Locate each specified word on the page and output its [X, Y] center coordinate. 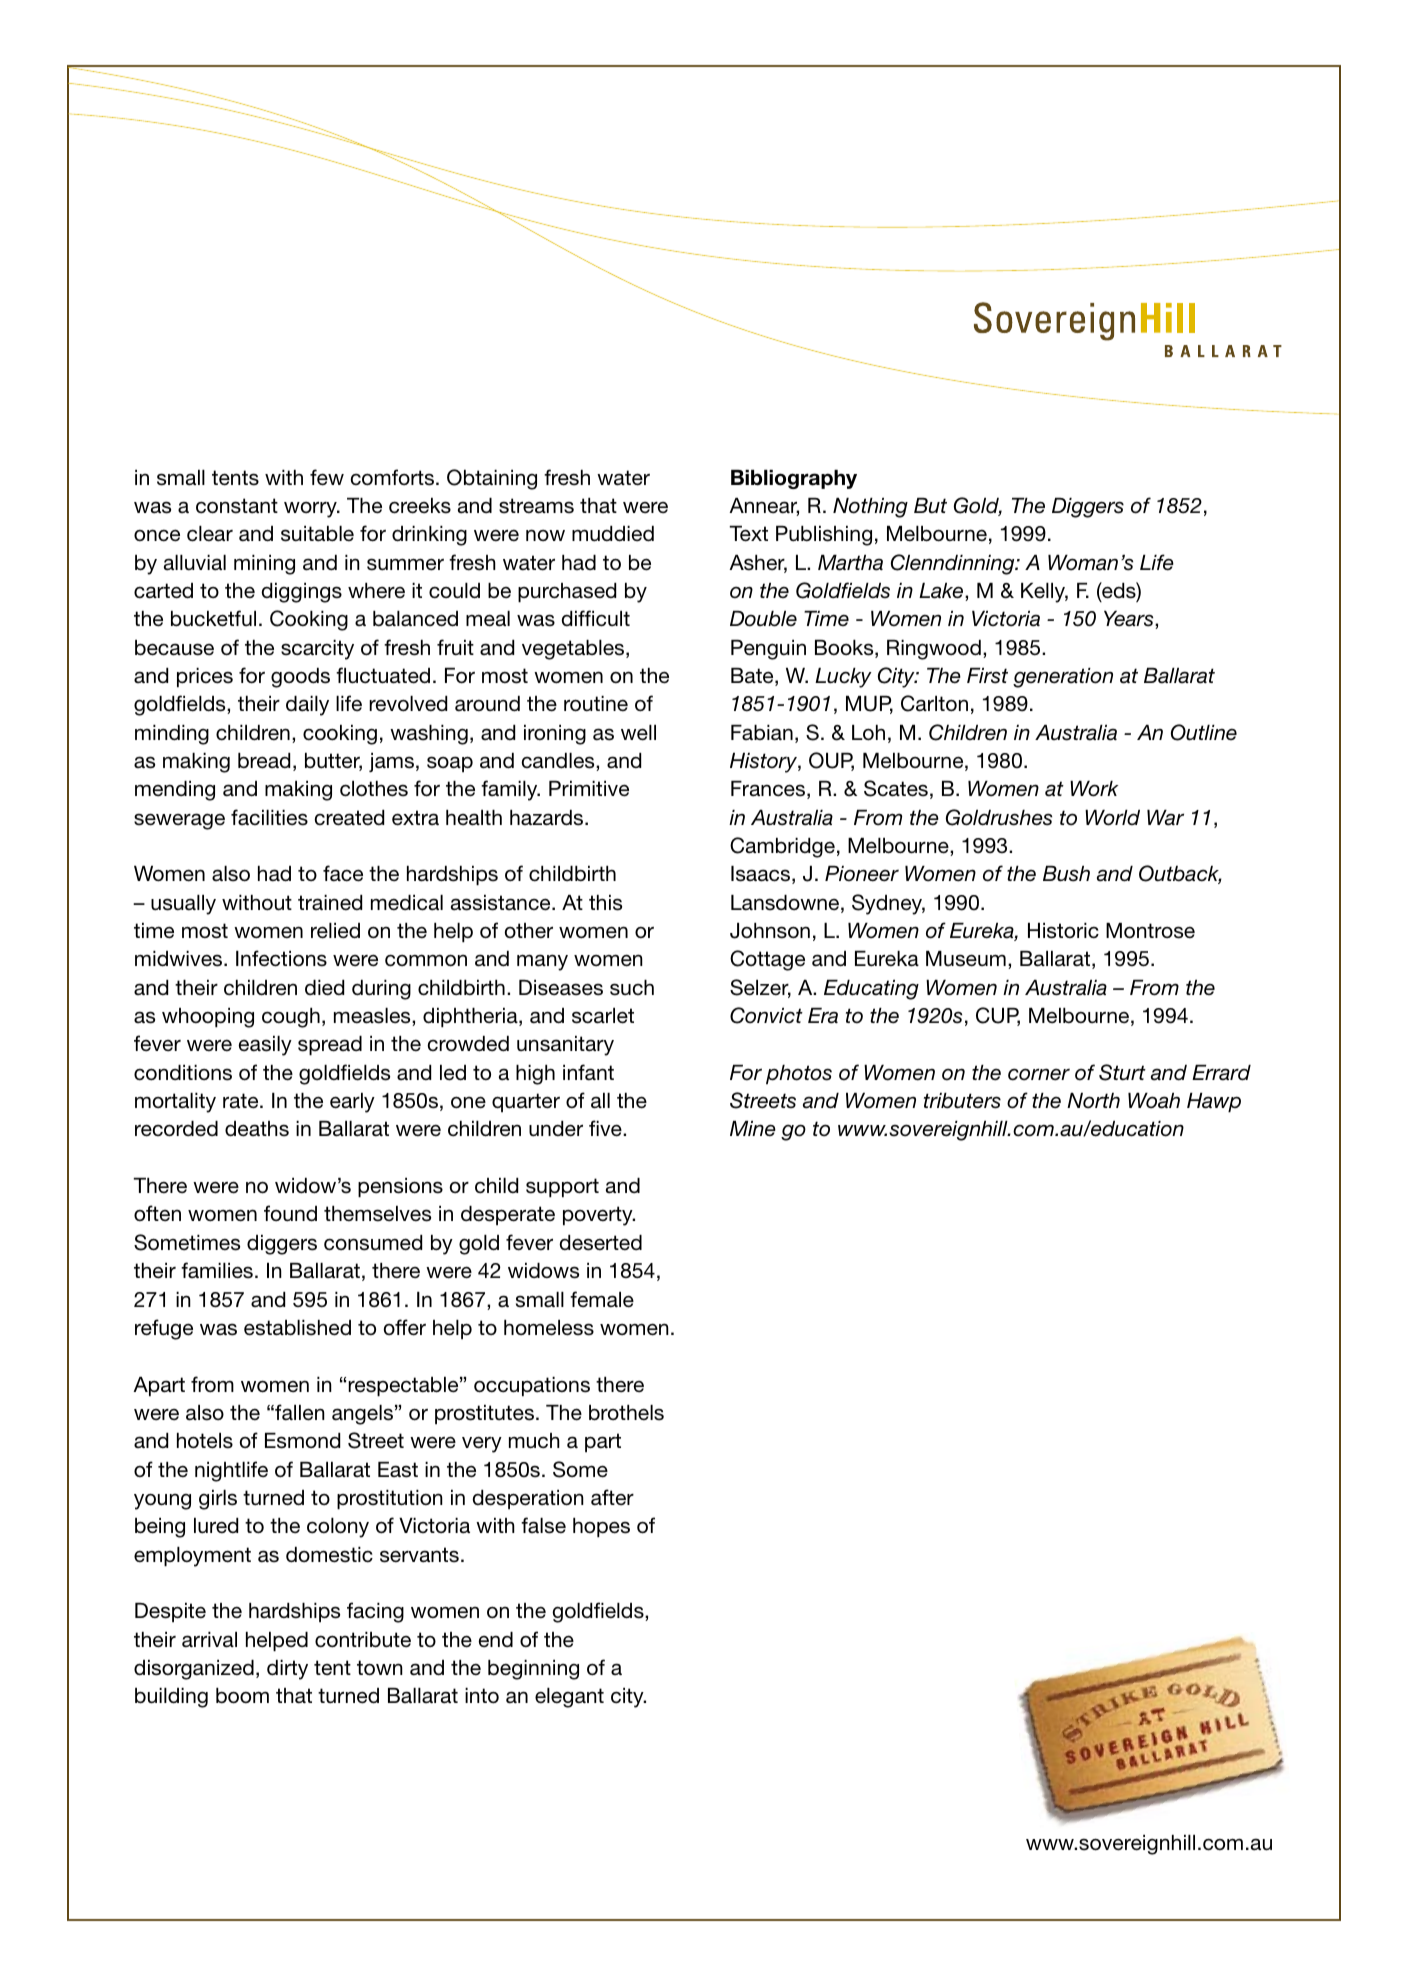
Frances [769, 790]
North [1093, 1101]
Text [748, 534]
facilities [269, 817]
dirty [287, 1670]
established [297, 1328]
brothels [626, 1413]
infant [588, 1072]
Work [1094, 789]
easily [265, 1046]
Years [1130, 620]
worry [311, 509]
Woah [1154, 1101]
